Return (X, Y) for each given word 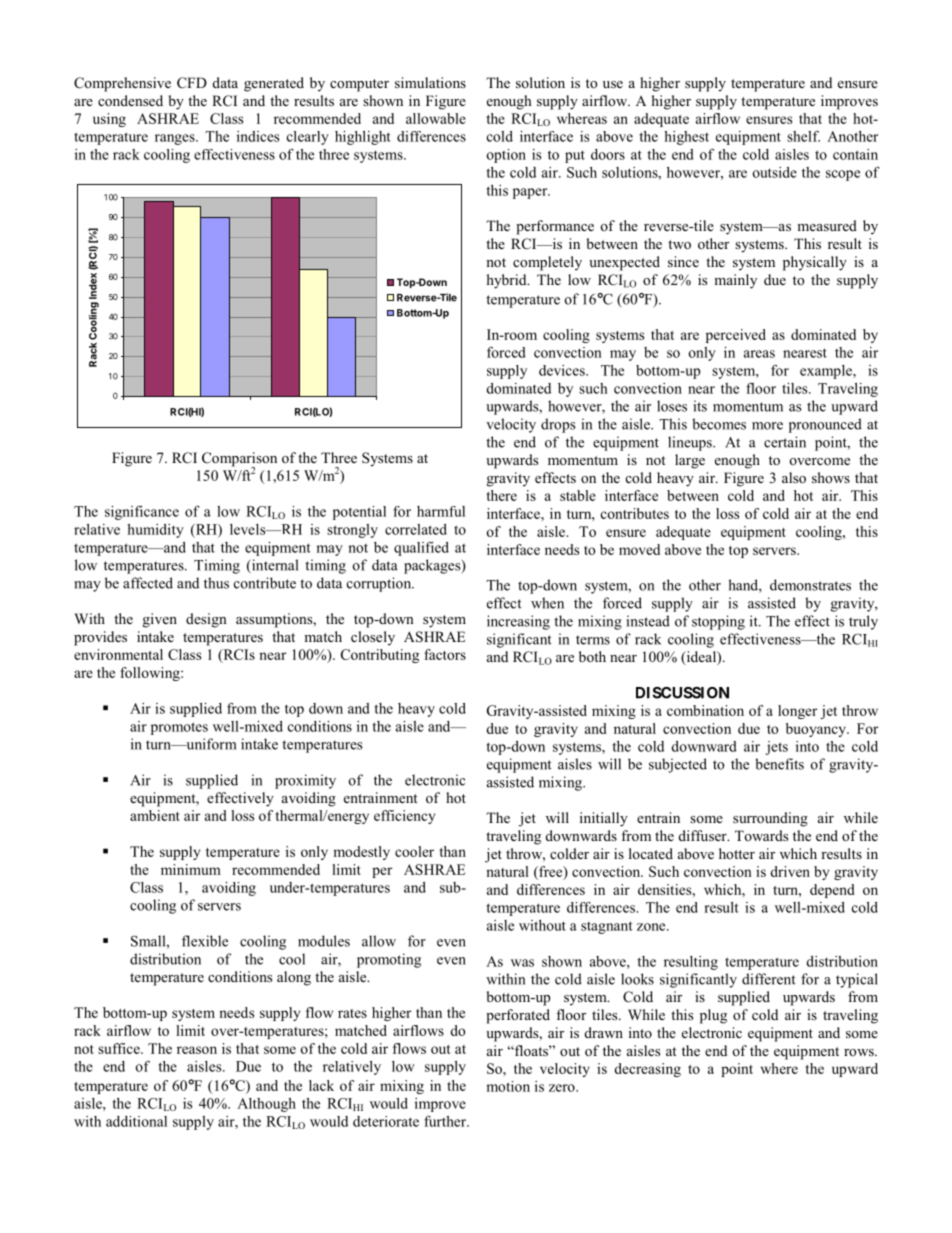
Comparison (239, 460)
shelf (803, 136)
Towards (761, 835)
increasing (518, 622)
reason (197, 1050)
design (206, 620)
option (506, 156)
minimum (191, 869)
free (551, 872)
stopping (718, 622)
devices (563, 370)
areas (759, 354)
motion (508, 1086)
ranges (176, 139)
